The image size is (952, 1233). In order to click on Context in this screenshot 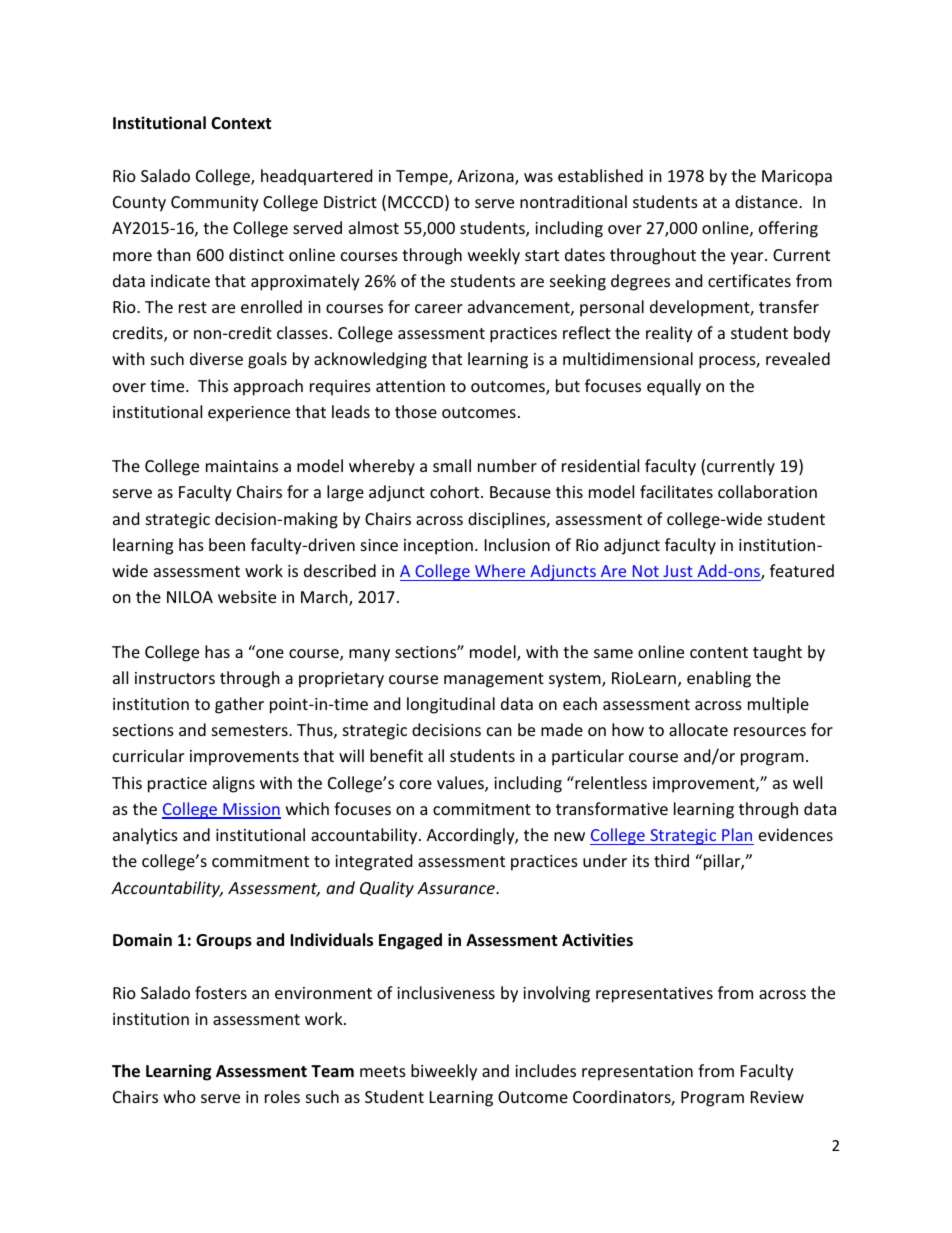, I will do `click(241, 123)`.
